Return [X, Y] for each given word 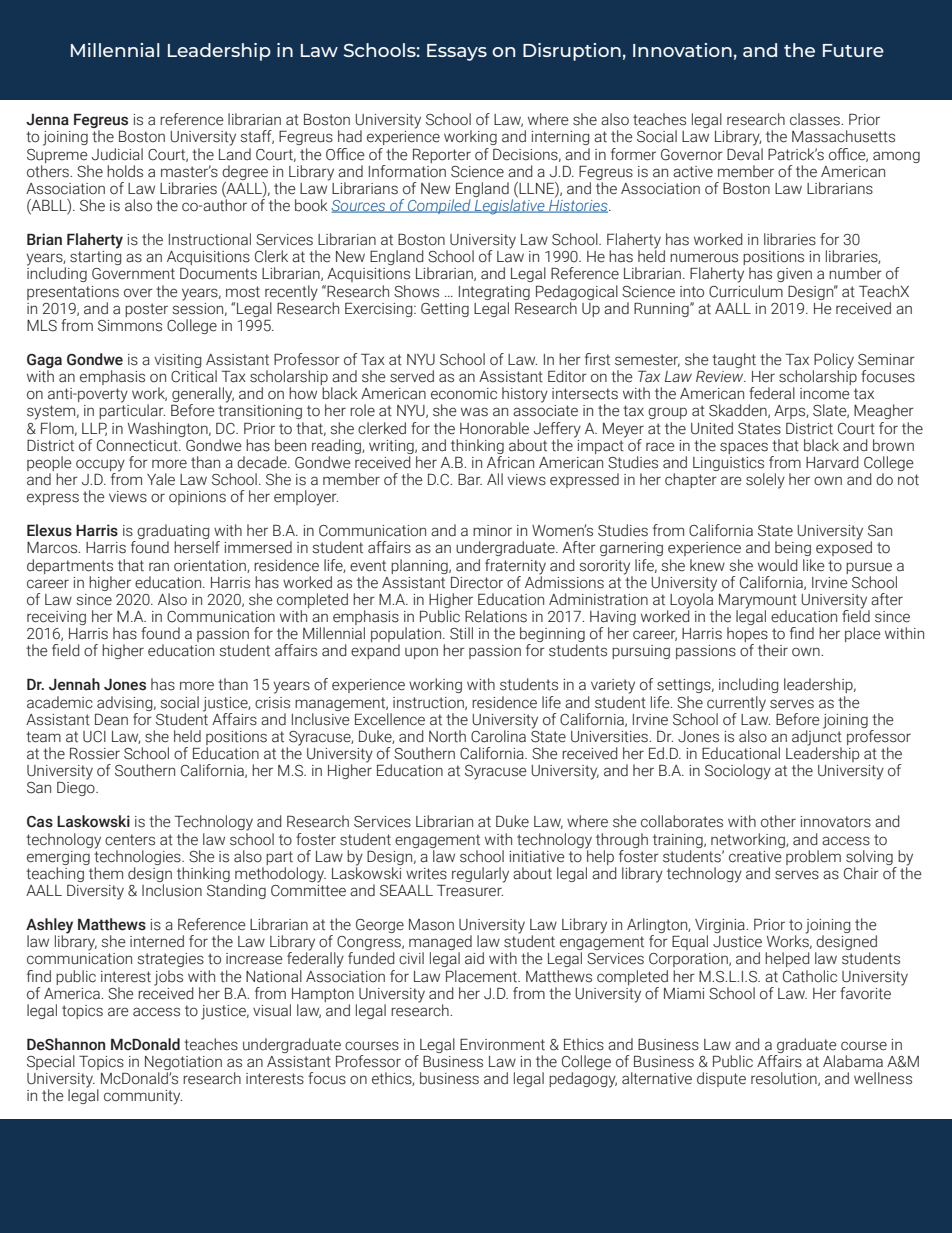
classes [816, 119]
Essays [457, 52]
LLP [94, 429]
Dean [111, 719]
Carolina [498, 736]
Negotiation [183, 1064]
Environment [502, 1044]
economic [464, 394]
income [825, 394]
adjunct [817, 738]
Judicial [117, 154]
